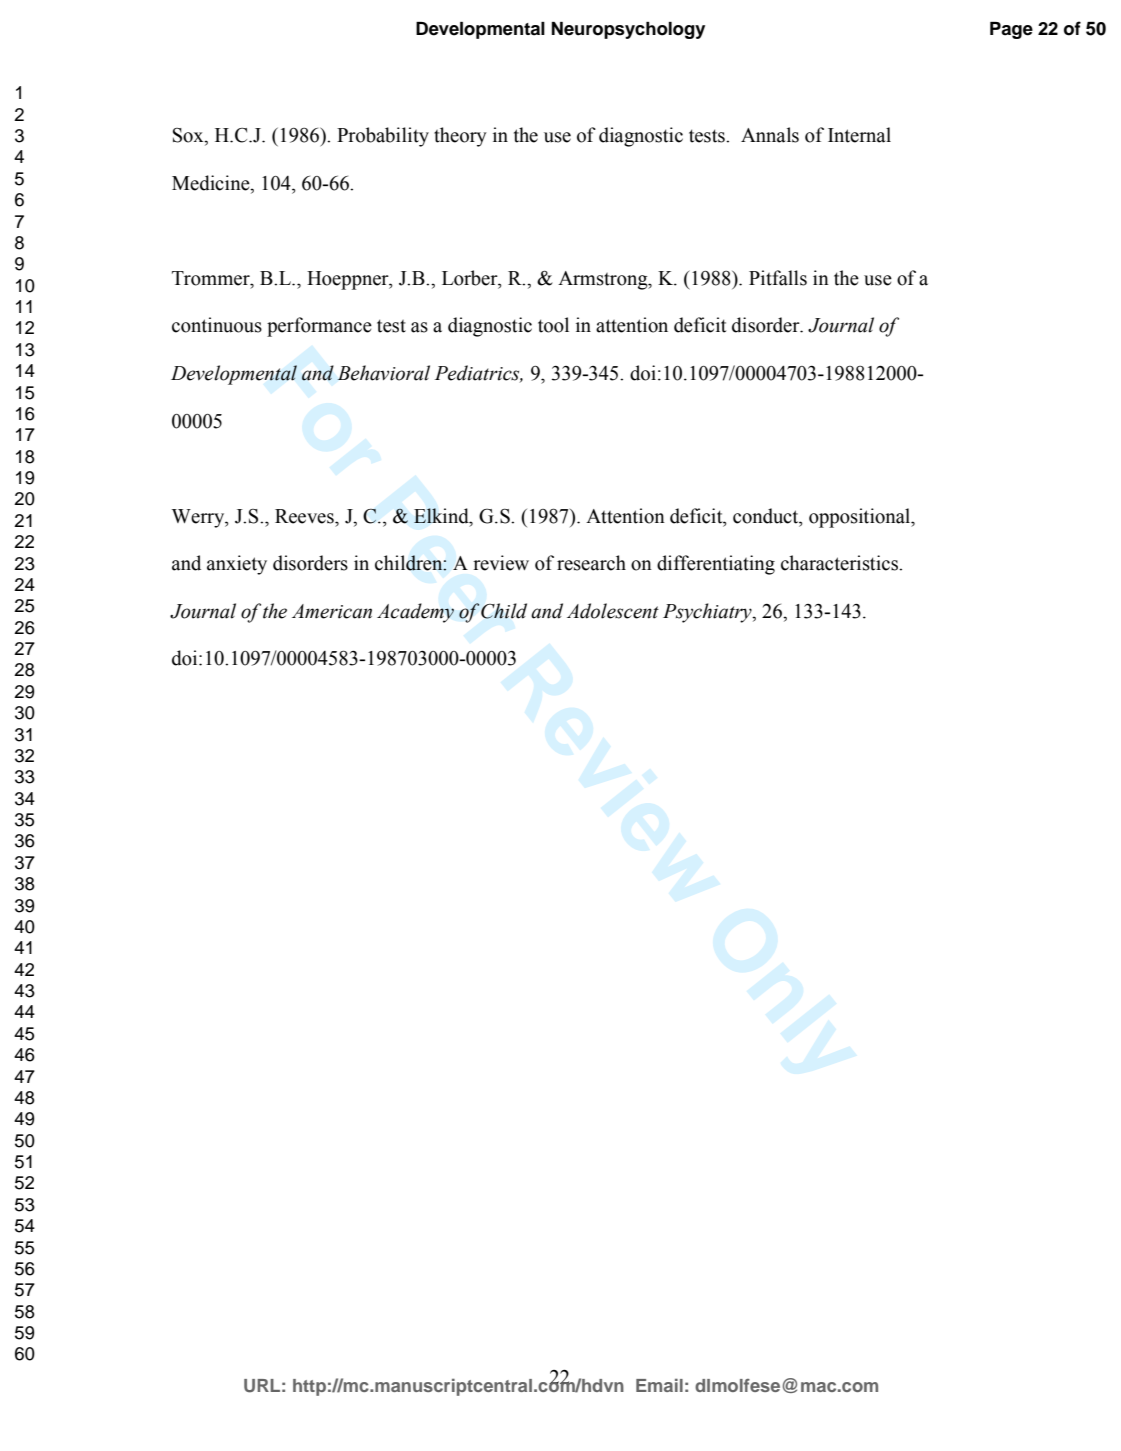 The height and width of the screenshot is (1451, 1121). Describe the element at coordinates (659, 1385) in the screenshot. I see `Email` at that location.
